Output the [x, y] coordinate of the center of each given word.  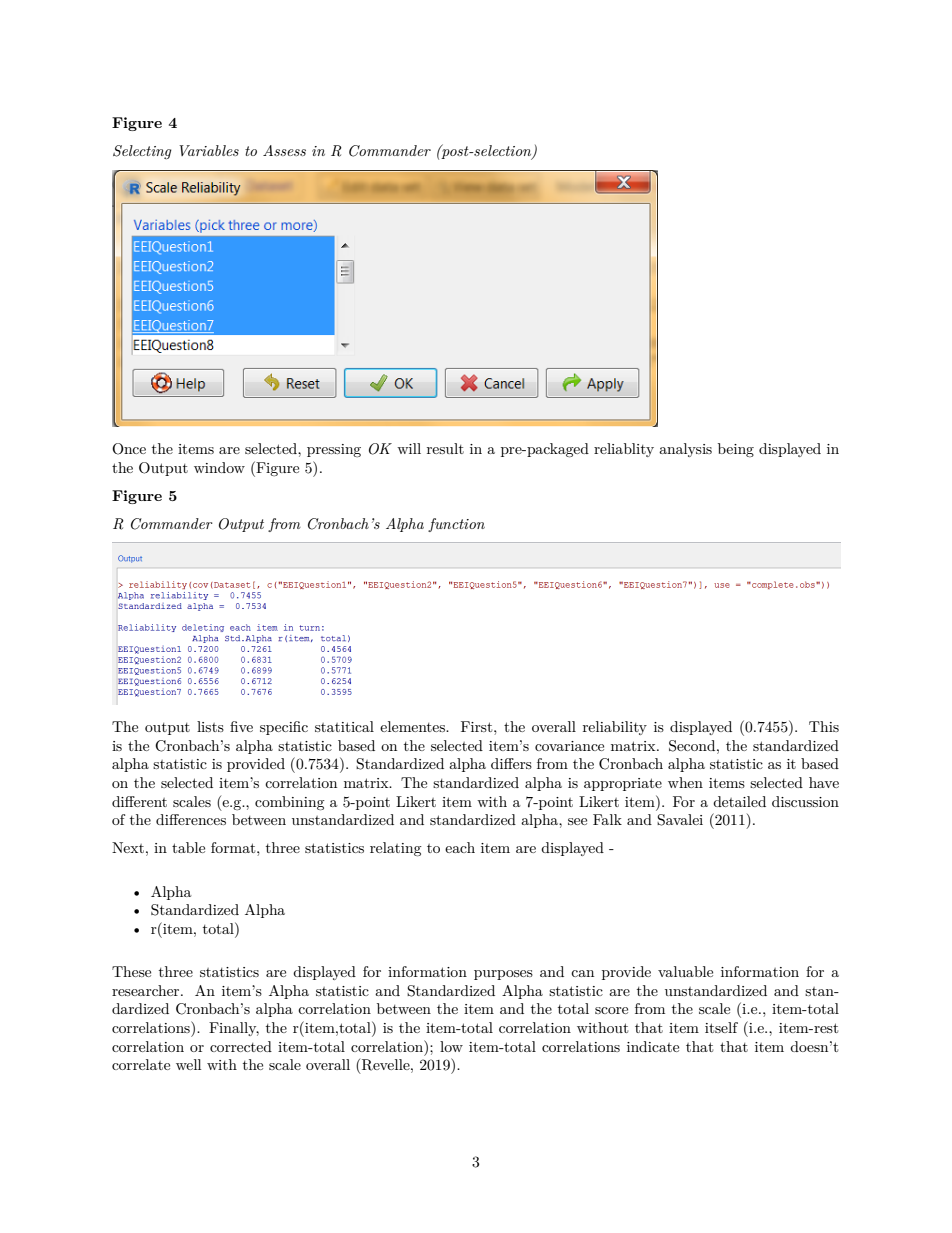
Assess [284, 150]
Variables [209, 150]
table [188, 847]
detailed [739, 801]
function [456, 525]
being [736, 450]
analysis [685, 450]
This [824, 726]
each [460, 847]
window [219, 467]
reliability [615, 728]
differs [511, 763]
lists [210, 726]
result [445, 448]
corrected [241, 1046]
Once [129, 449]
